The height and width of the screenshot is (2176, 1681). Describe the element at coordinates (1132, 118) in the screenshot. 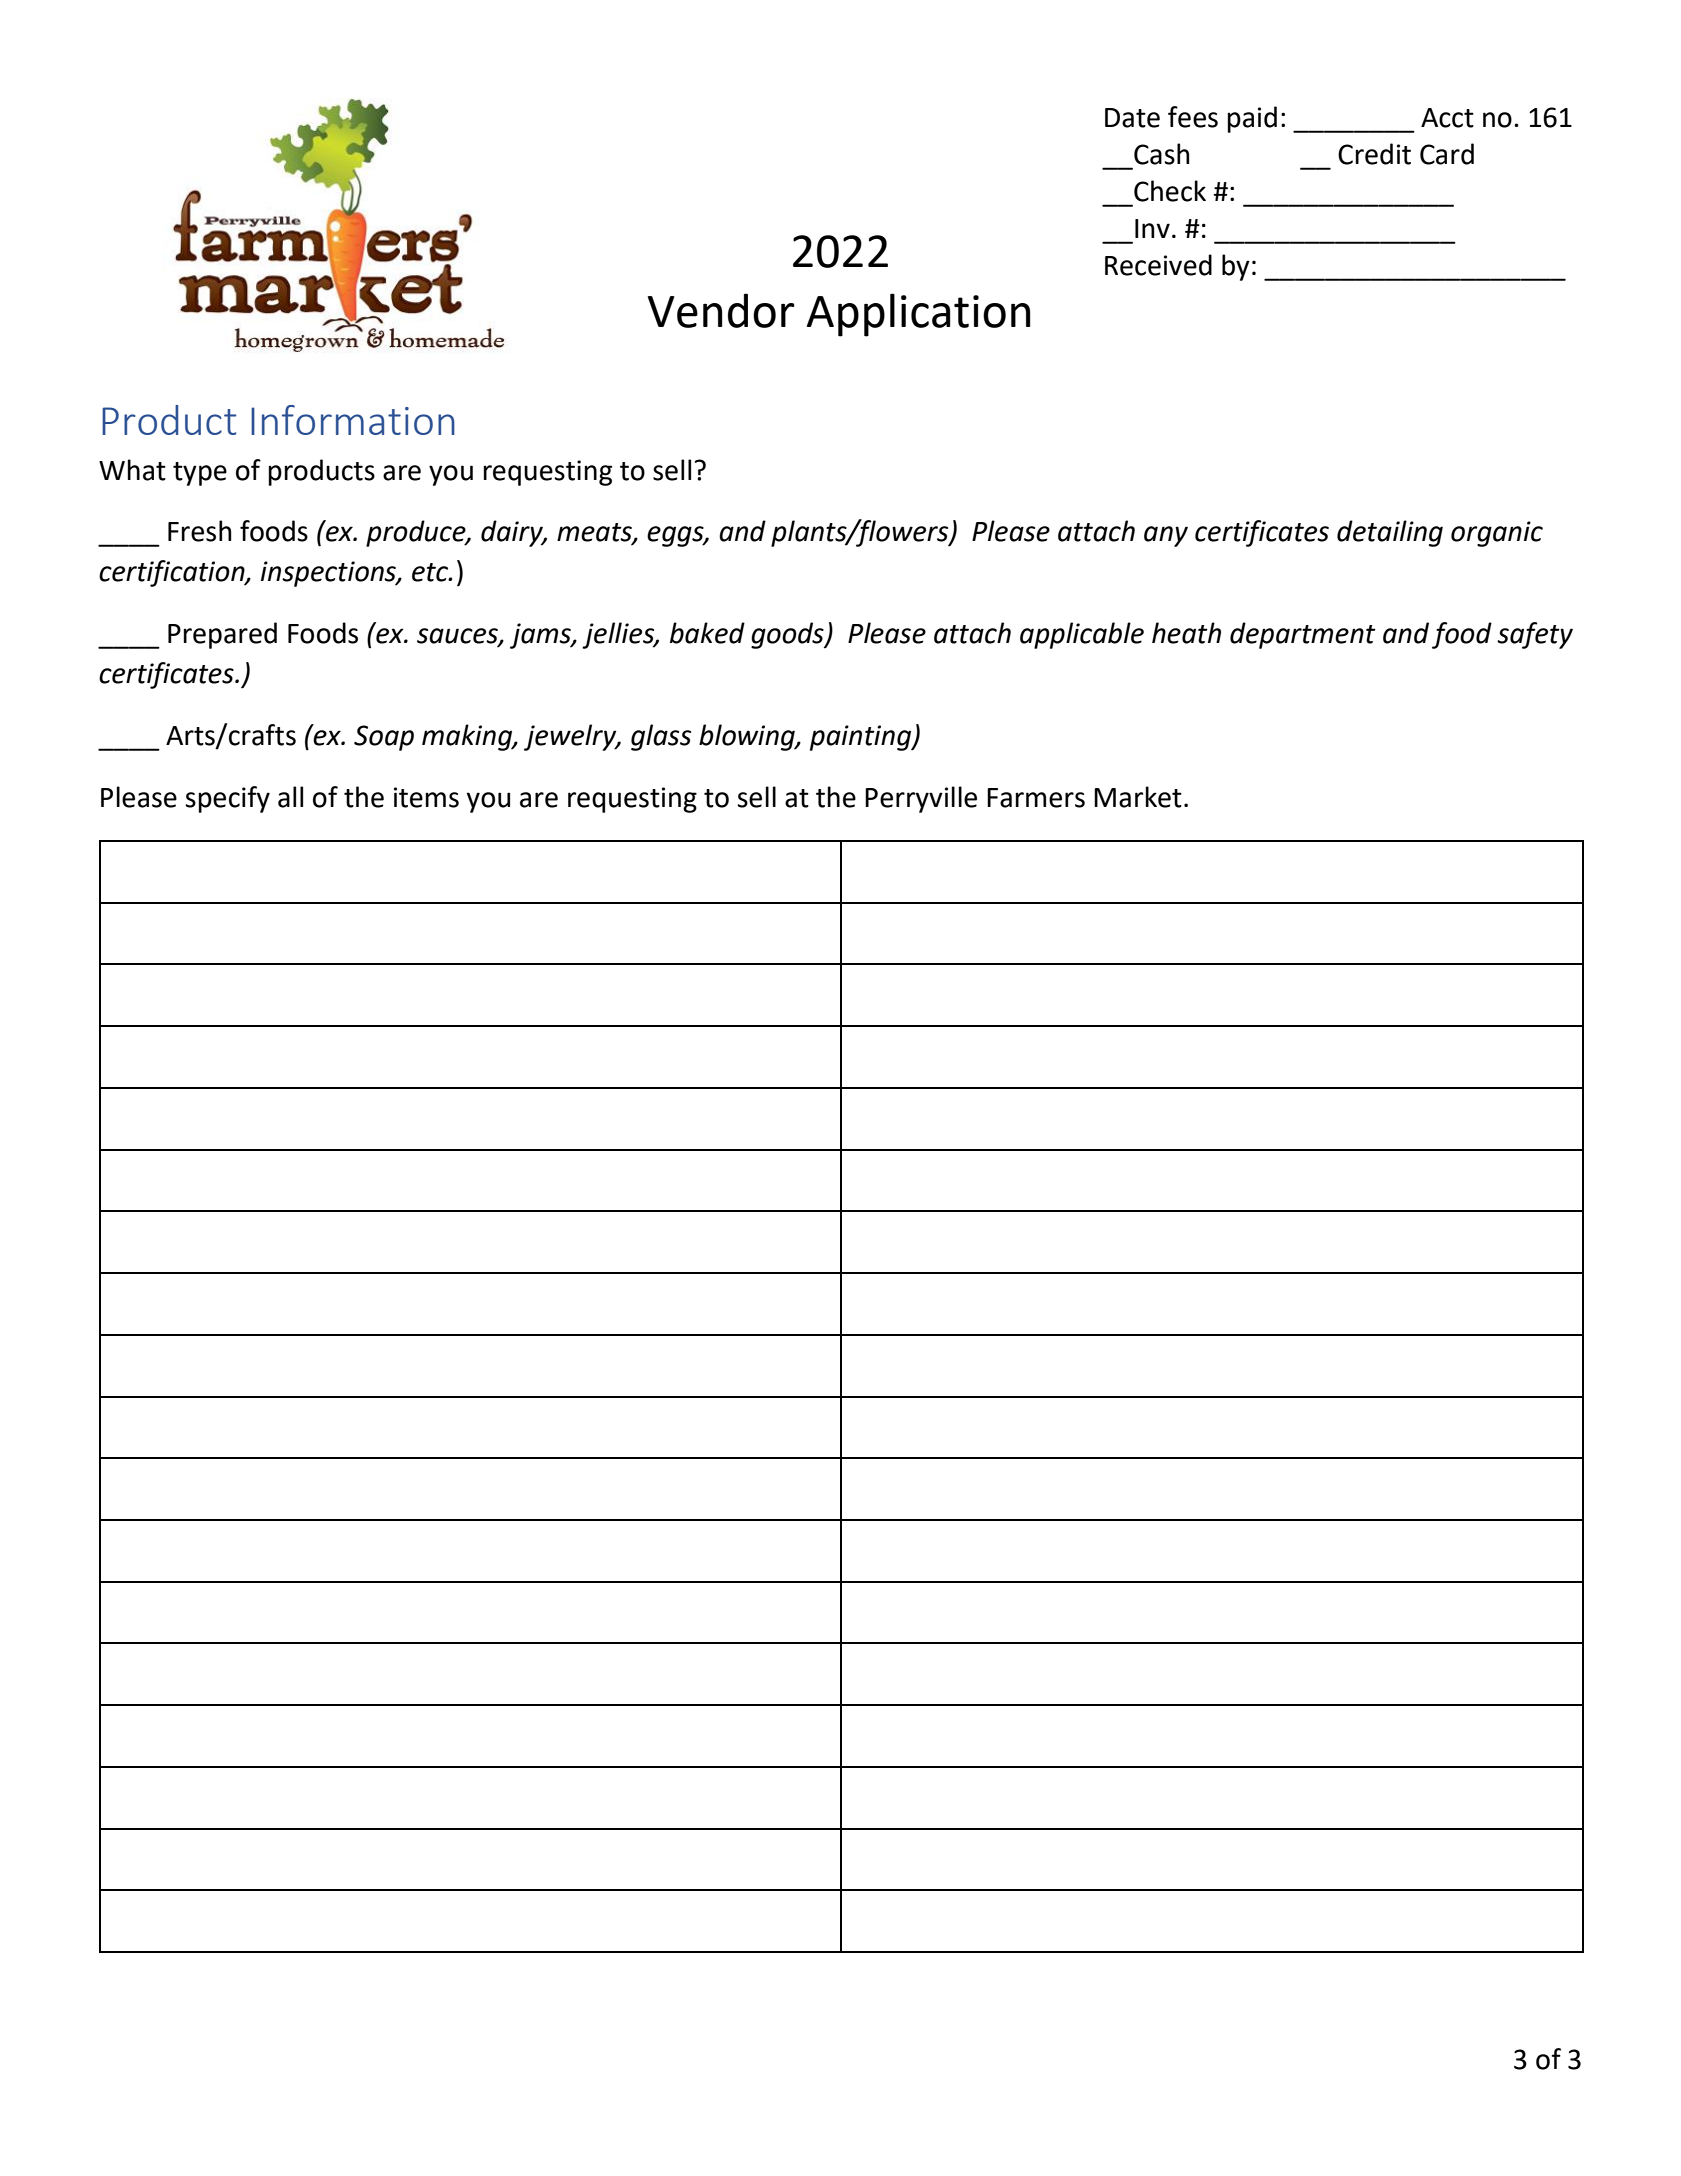

I see `Date` at that location.
